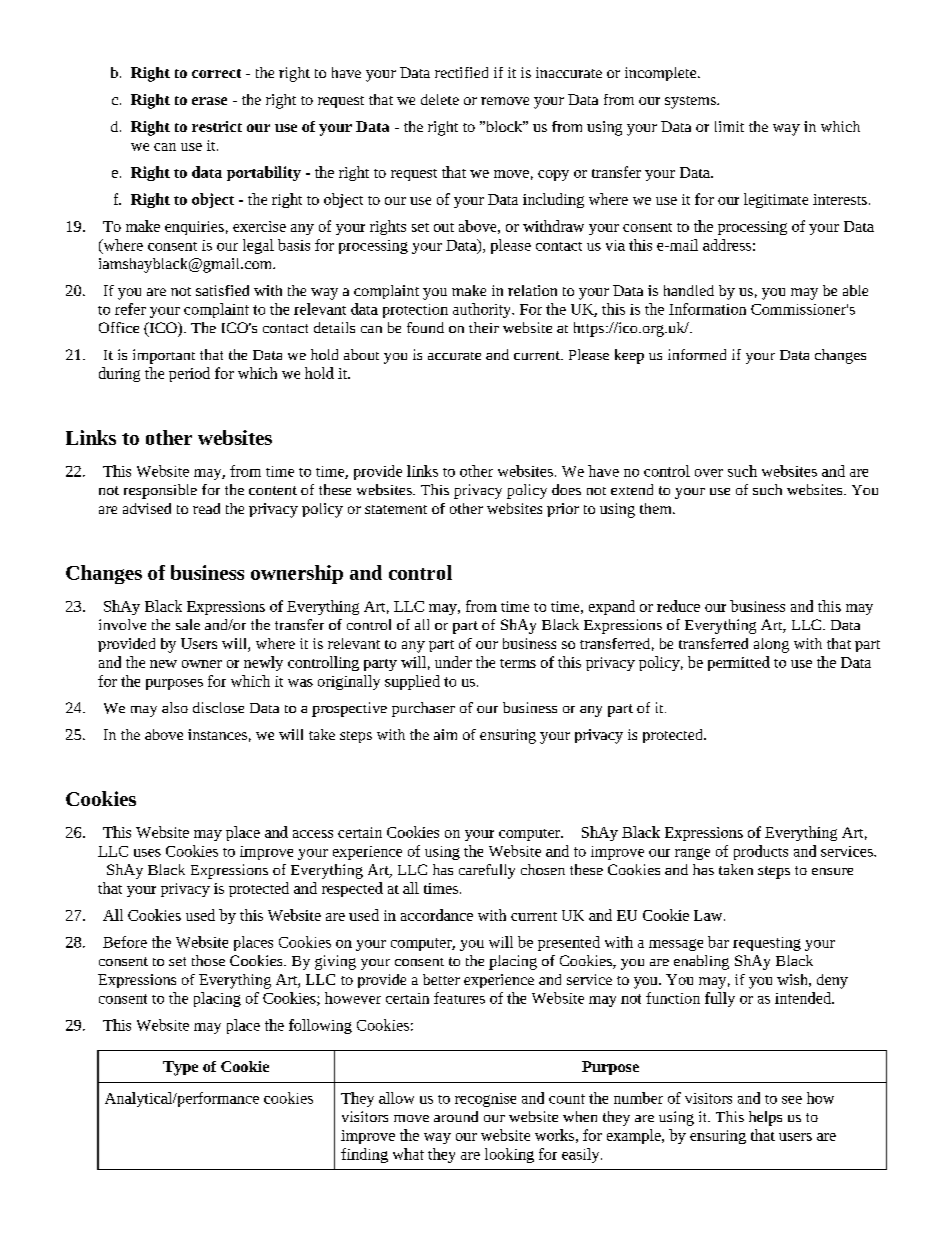 This document has height=1233, width=952. I want to click on erase, so click(209, 101).
